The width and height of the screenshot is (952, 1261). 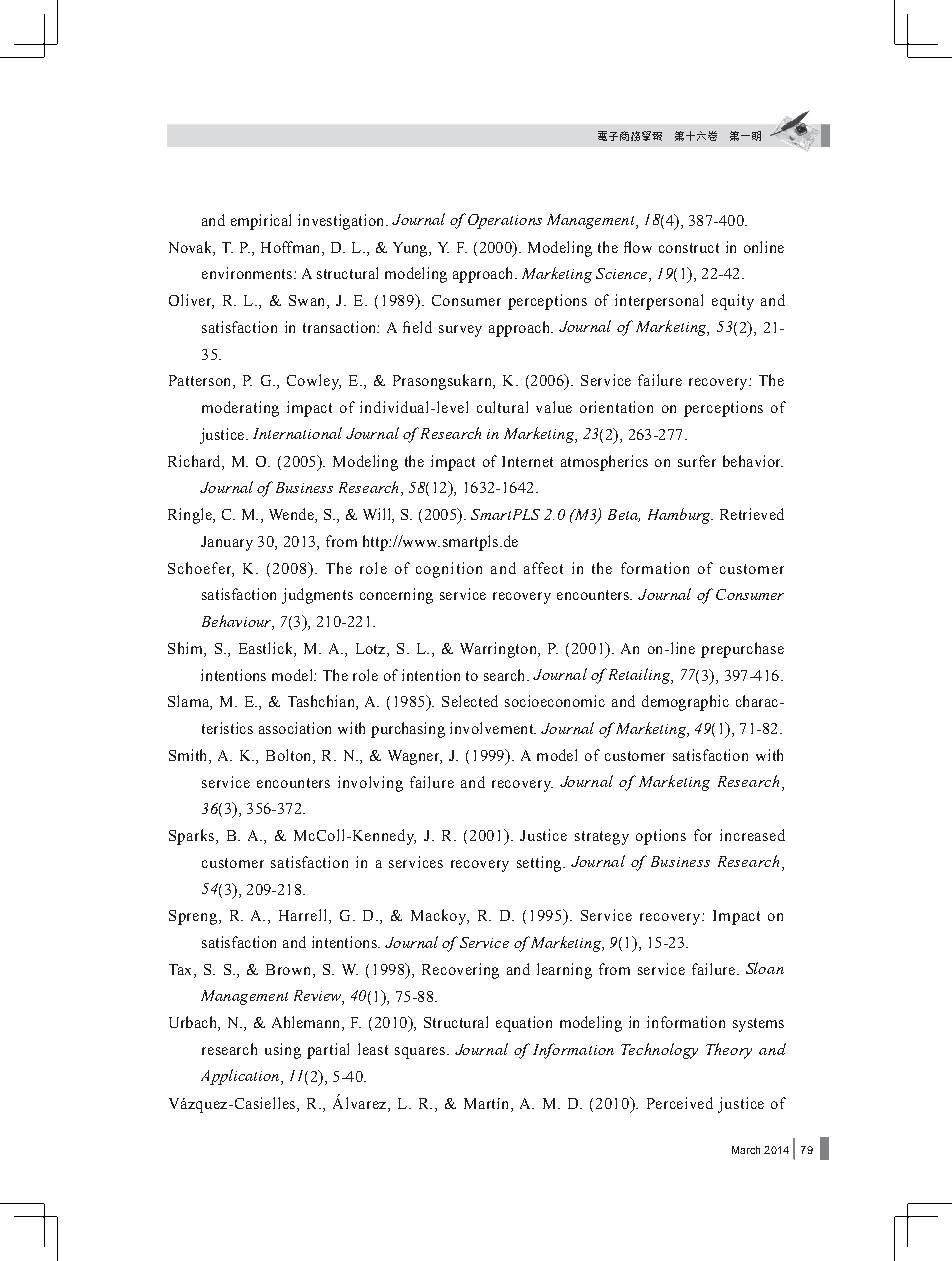 What do you see at coordinates (195, 461) in the screenshot?
I see `Richard` at bounding box center [195, 461].
